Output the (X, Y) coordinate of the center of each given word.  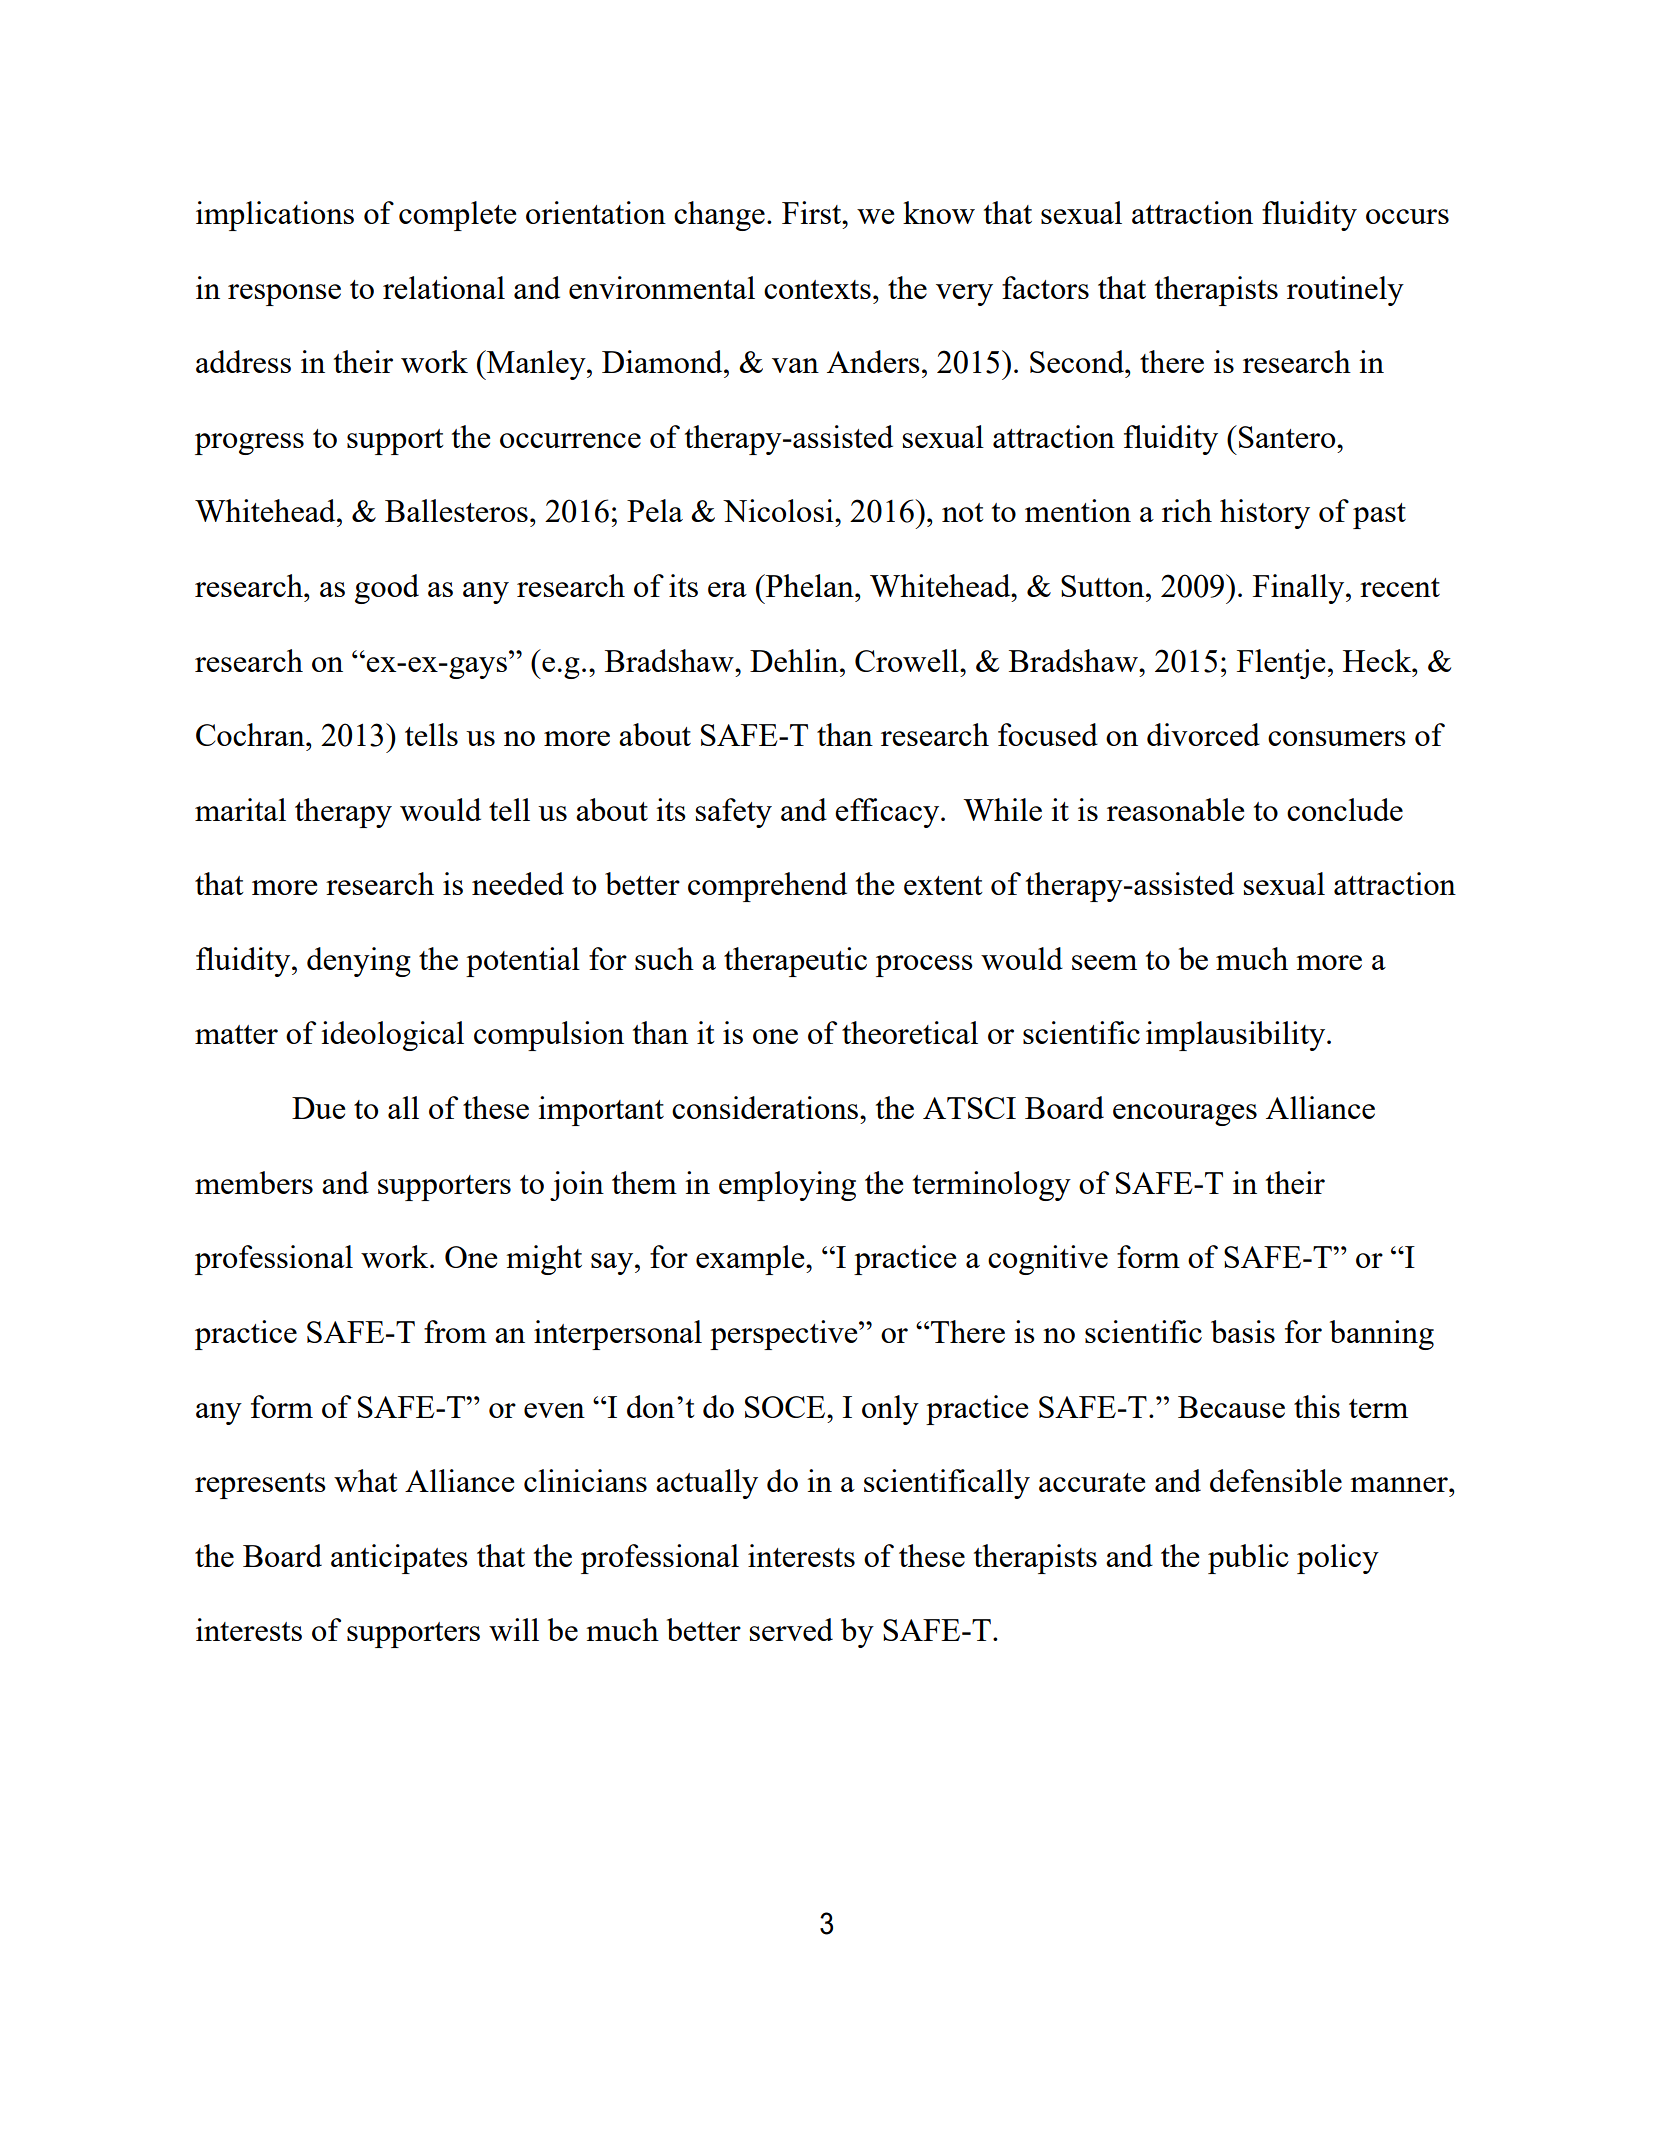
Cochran (251, 734)
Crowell (908, 660)
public (1248, 1559)
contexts (817, 289)
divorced (1203, 734)
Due (318, 1108)
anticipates (399, 1559)
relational (444, 287)
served (791, 1629)
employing (787, 1186)
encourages (1185, 1115)
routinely (1345, 291)
